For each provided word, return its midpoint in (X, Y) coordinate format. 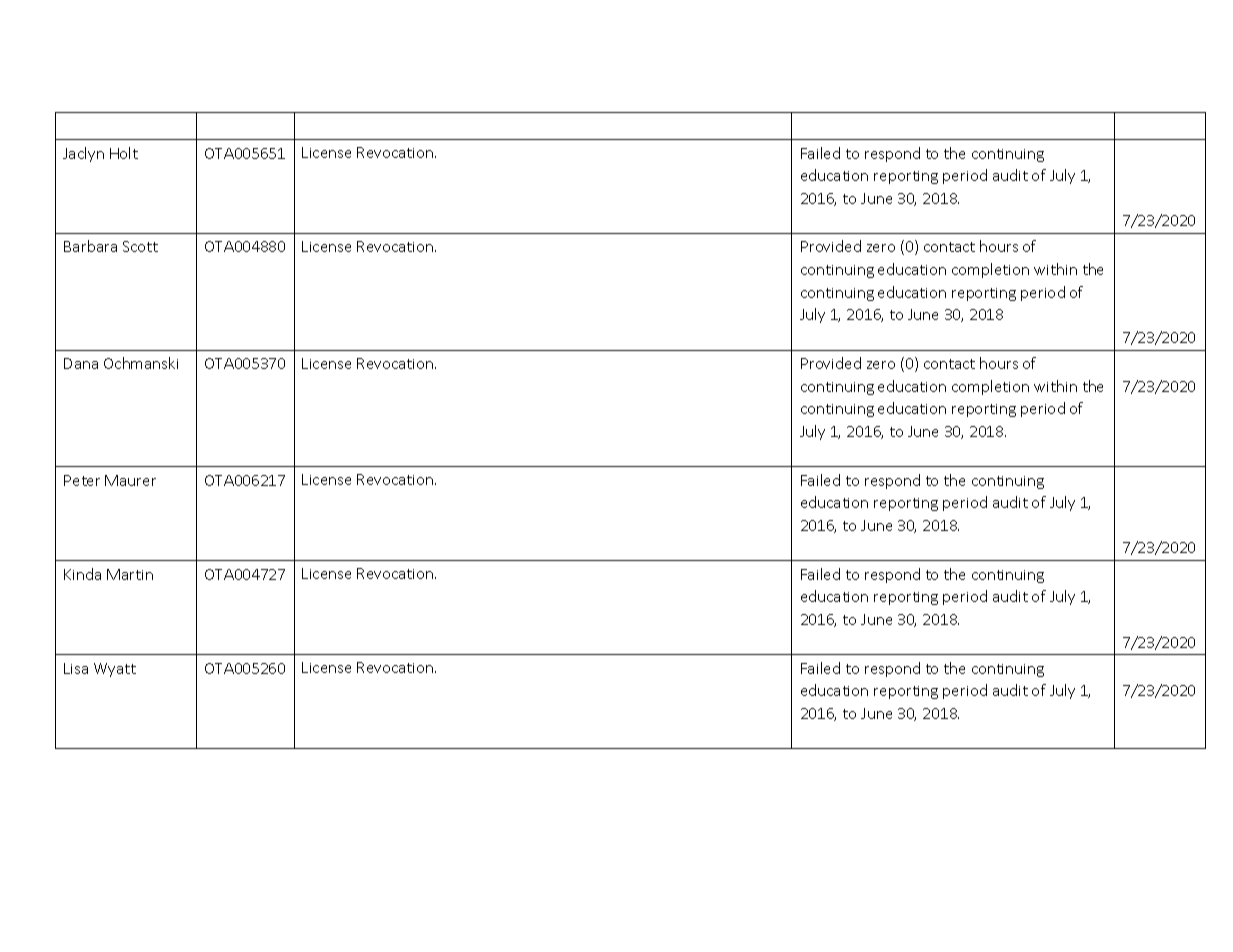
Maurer (130, 480)
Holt (124, 153)
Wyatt (115, 670)
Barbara (90, 246)
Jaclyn (83, 154)
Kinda (82, 574)
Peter (82, 480)
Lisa (76, 668)
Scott (140, 246)
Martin (130, 574)
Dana (81, 363)
